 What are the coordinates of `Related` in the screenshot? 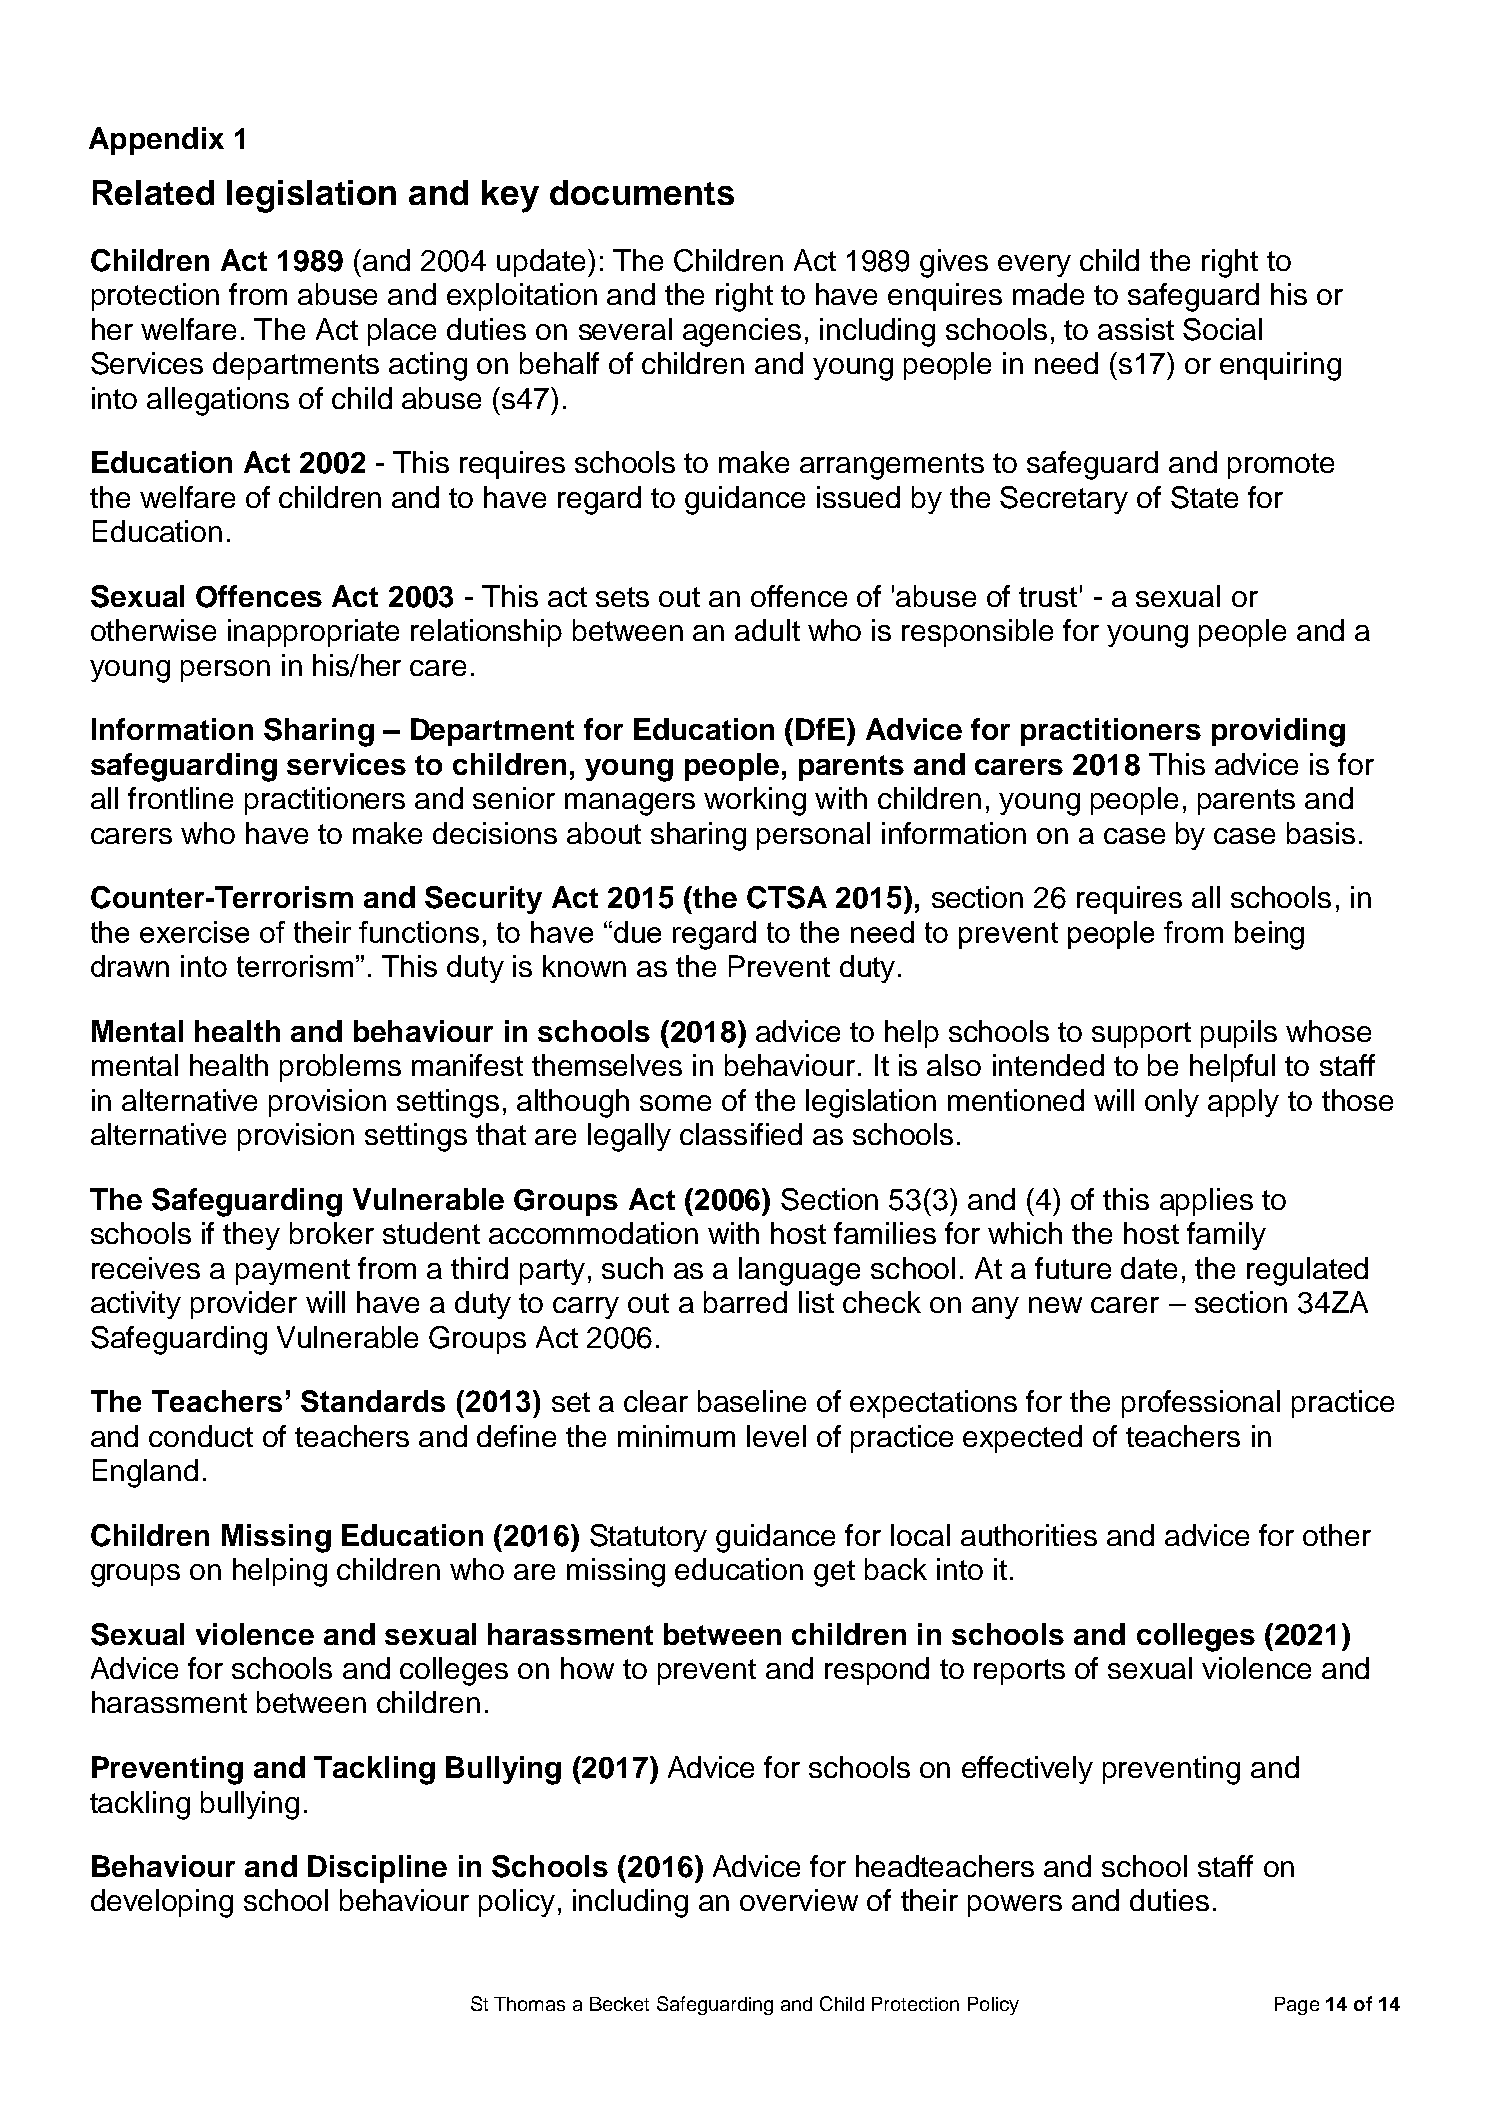 It's located at (153, 192).
